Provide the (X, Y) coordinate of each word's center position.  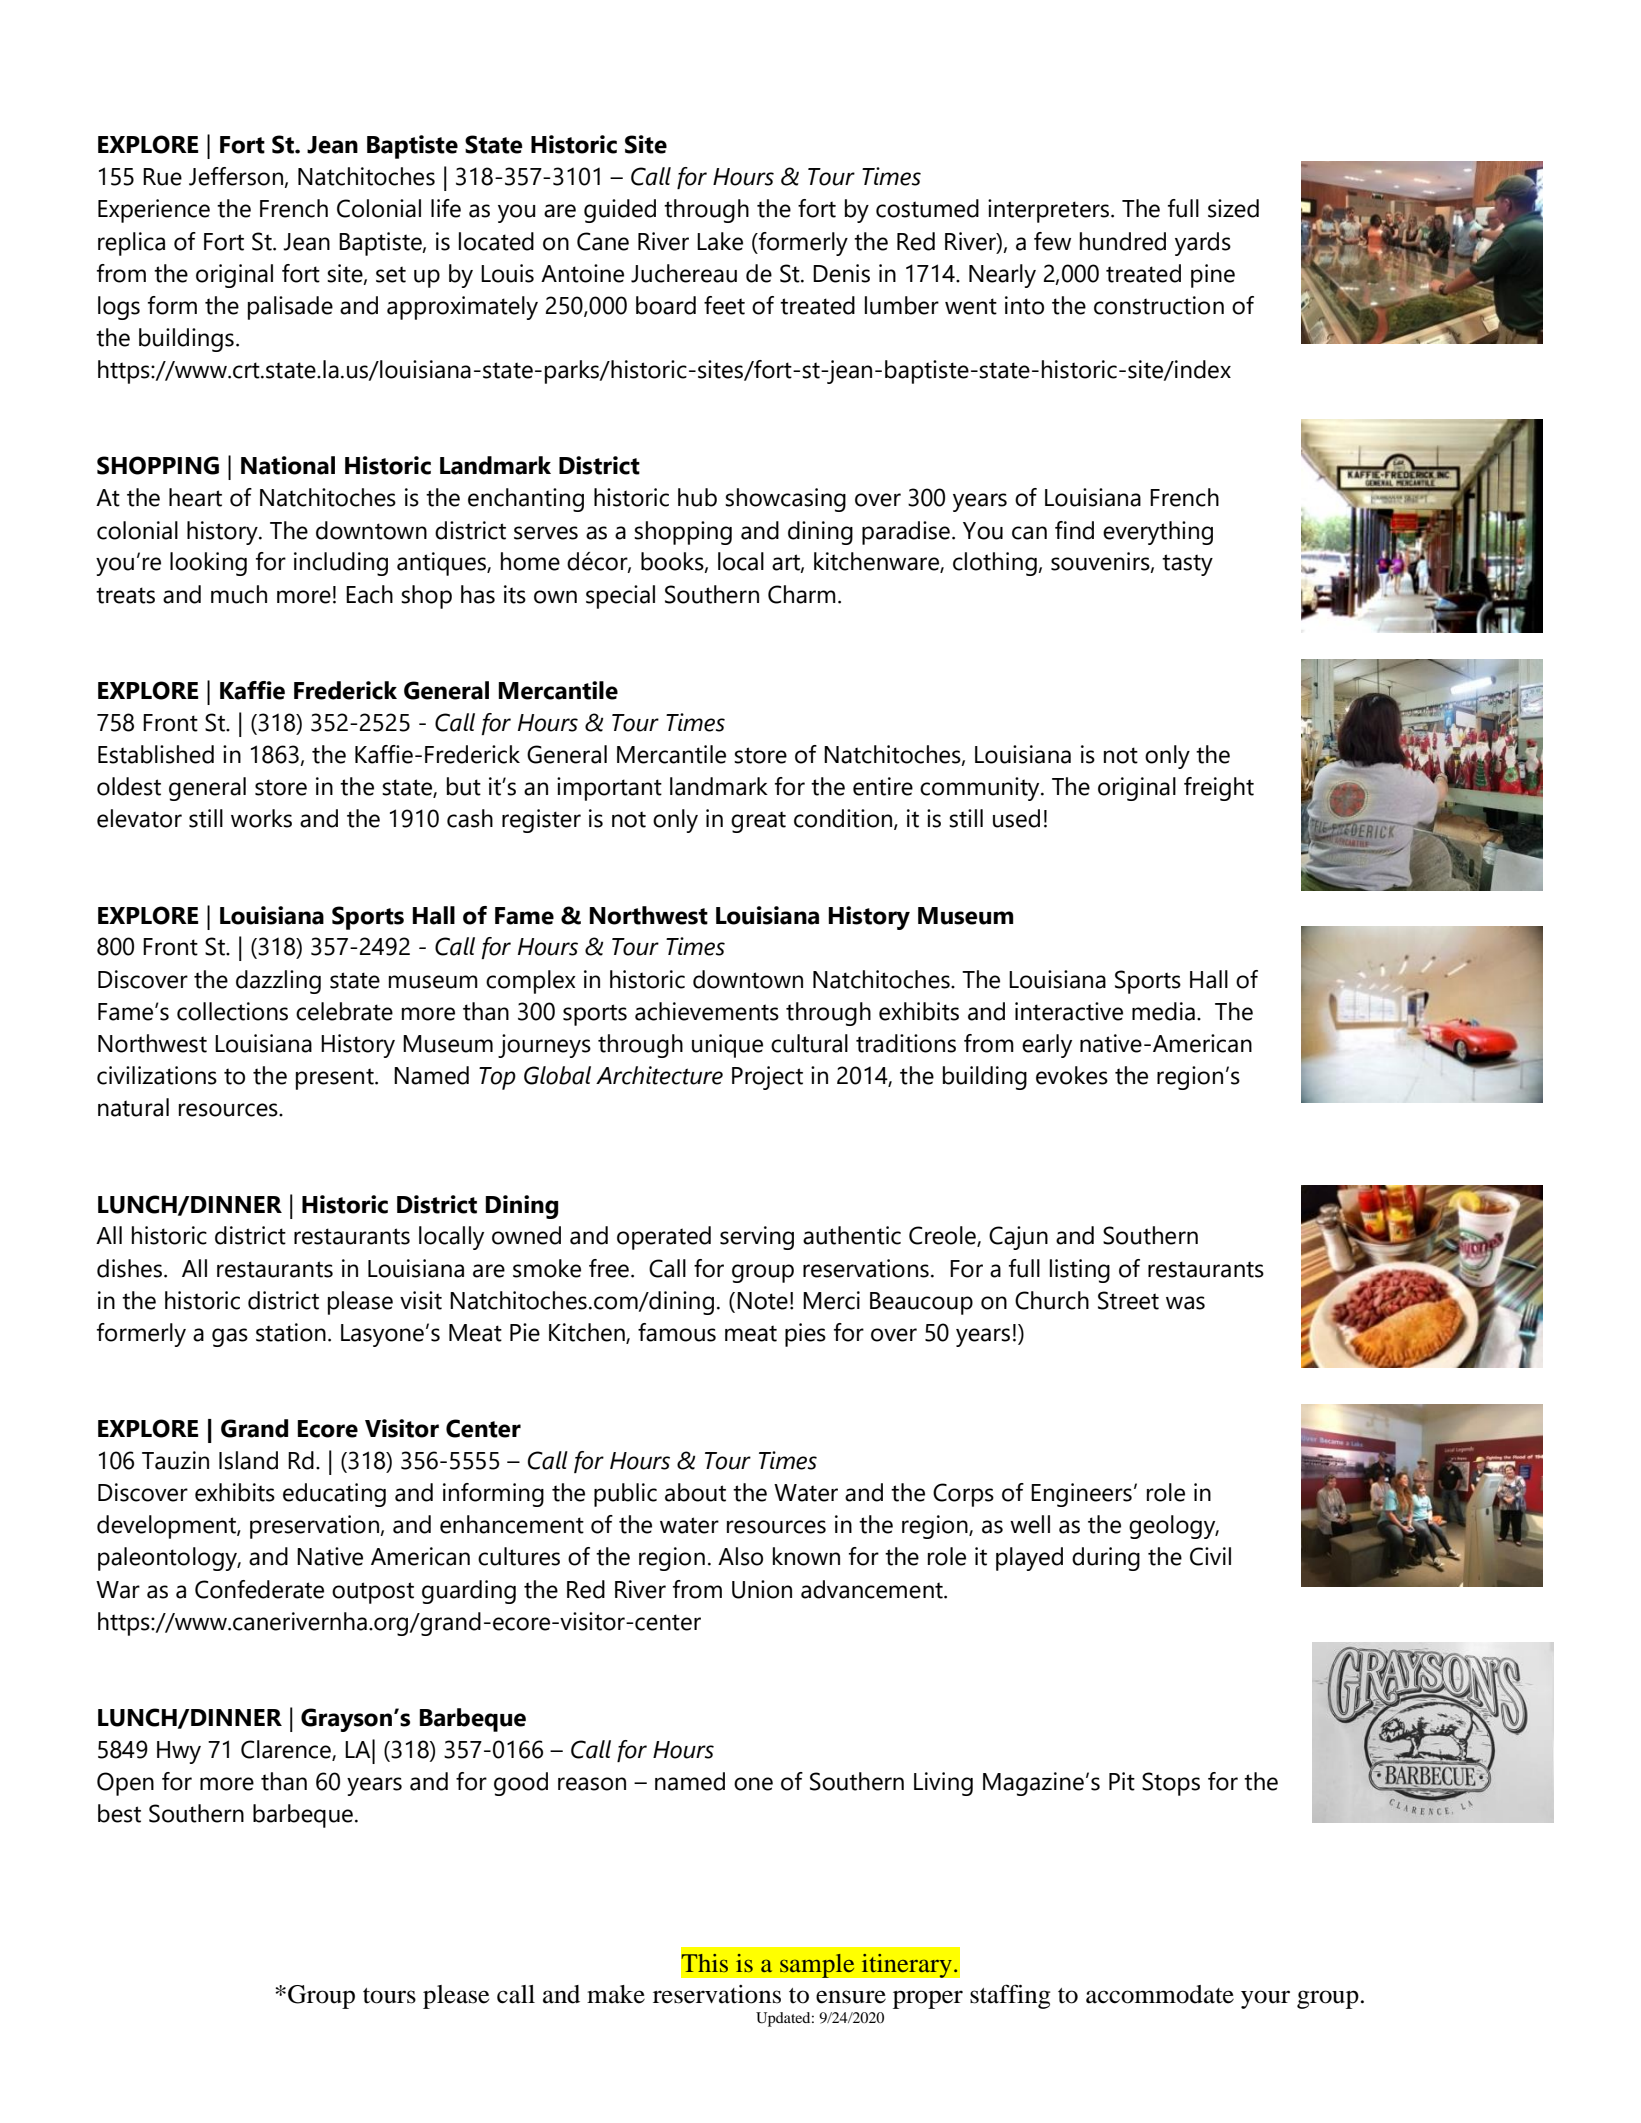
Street (1128, 1300)
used (1016, 818)
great (758, 822)
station (291, 1332)
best (119, 1813)
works (261, 818)
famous (677, 1332)
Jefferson (237, 177)
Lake (720, 241)
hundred (1123, 241)
